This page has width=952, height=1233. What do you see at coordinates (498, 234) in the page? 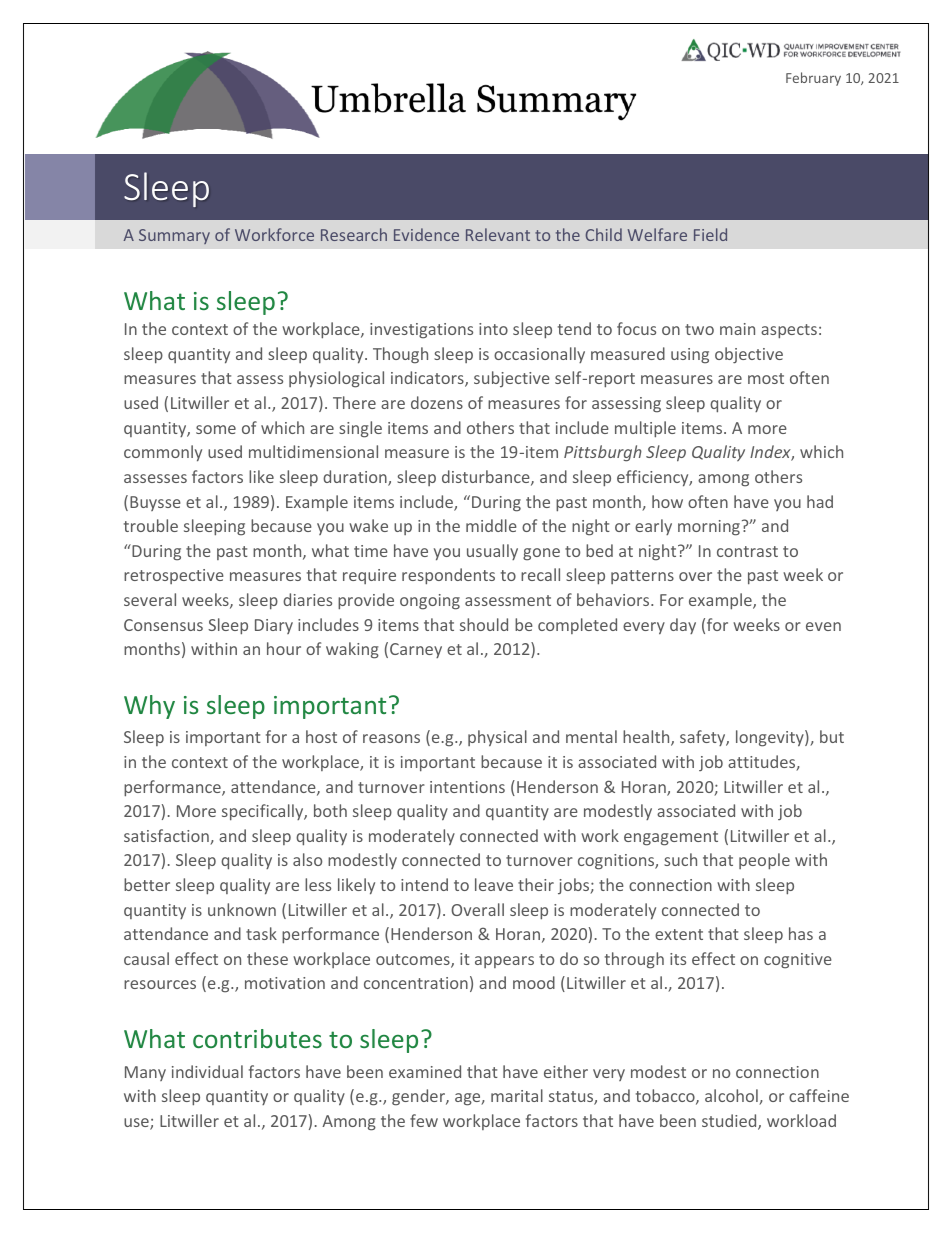
I see `Relevant` at bounding box center [498, 234].
